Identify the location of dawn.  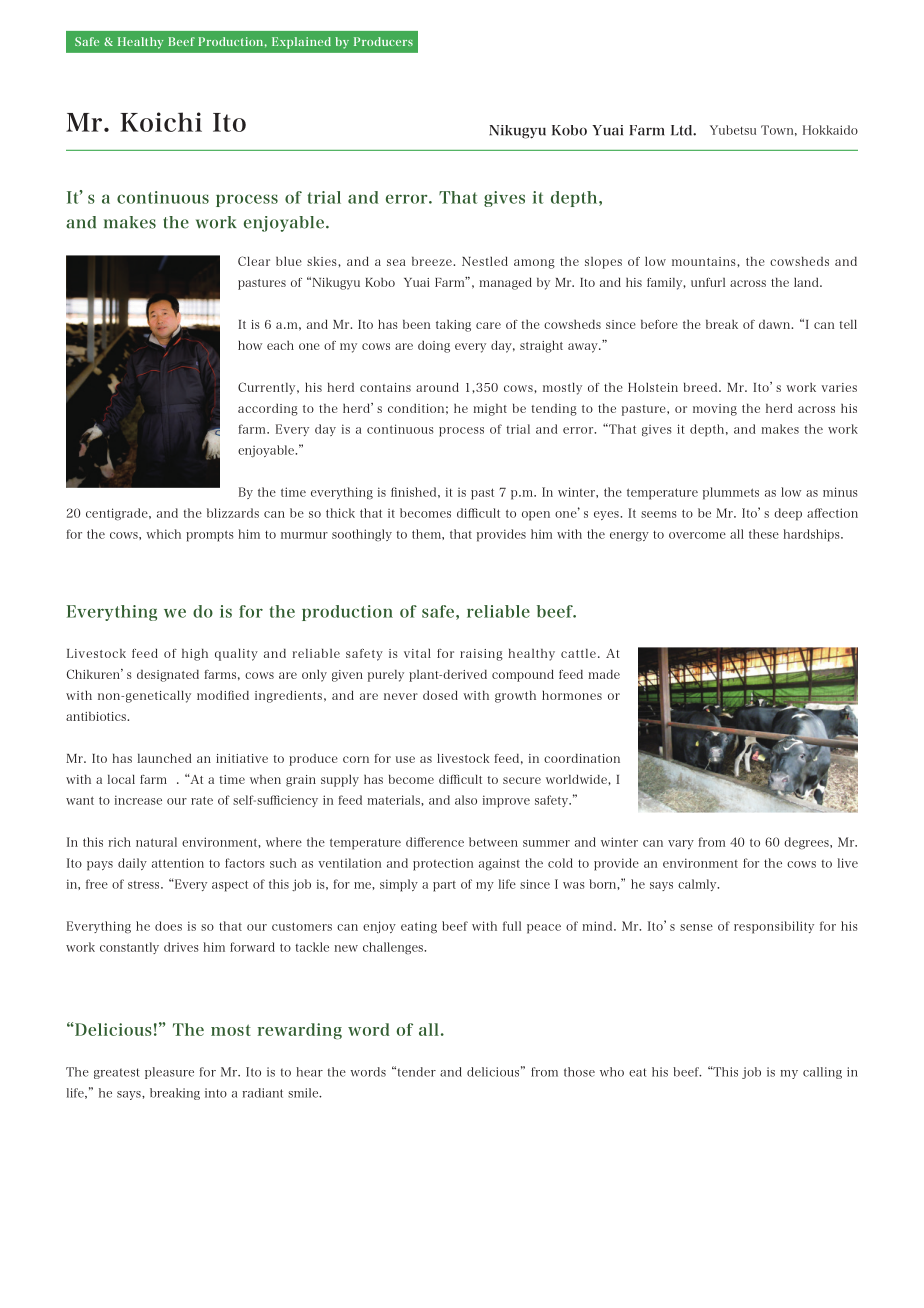
(776, 324).
